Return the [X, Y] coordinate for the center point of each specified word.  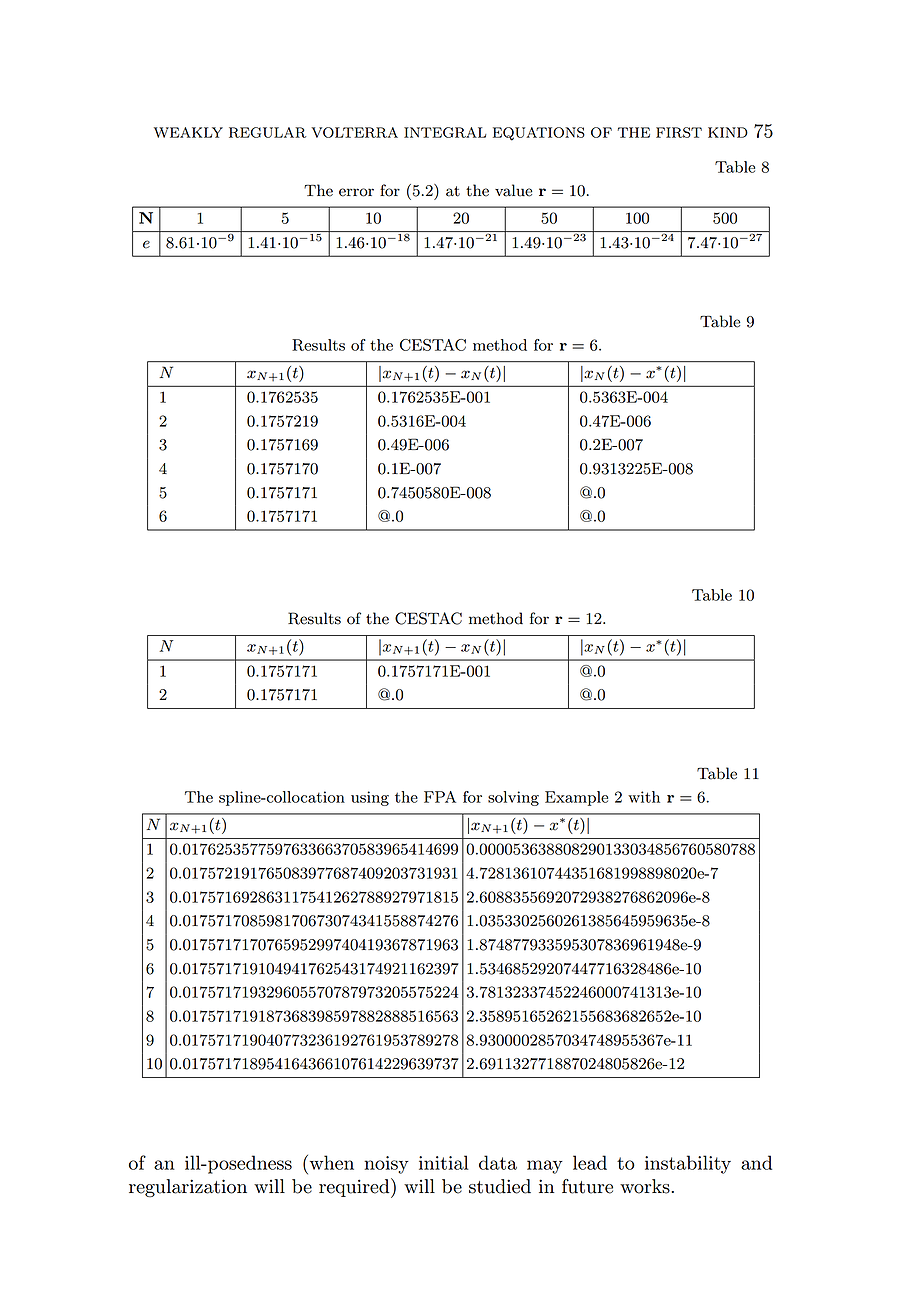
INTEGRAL [445, 132]
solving [513, 798]
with [644, 797]
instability [688, 1164]
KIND [728, 132]
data [498, 1162]
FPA [440, 797]
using [370, 798]
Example [576, 798]
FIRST [679, 132]
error [356, 192]
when [330, 1162]
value [513, 190]
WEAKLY [188, 132]
